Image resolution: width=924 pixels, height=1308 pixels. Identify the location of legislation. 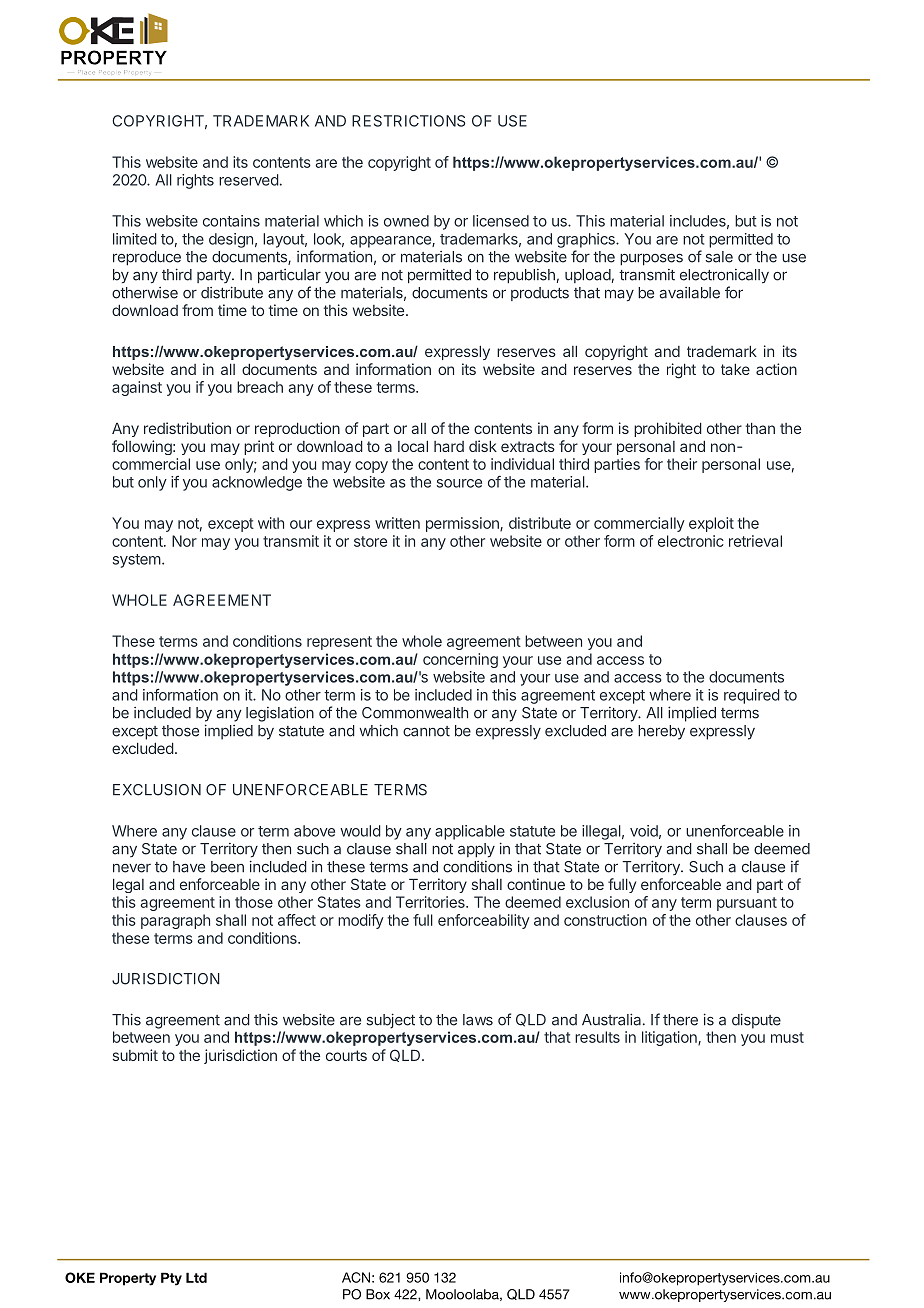
(280, 714).
